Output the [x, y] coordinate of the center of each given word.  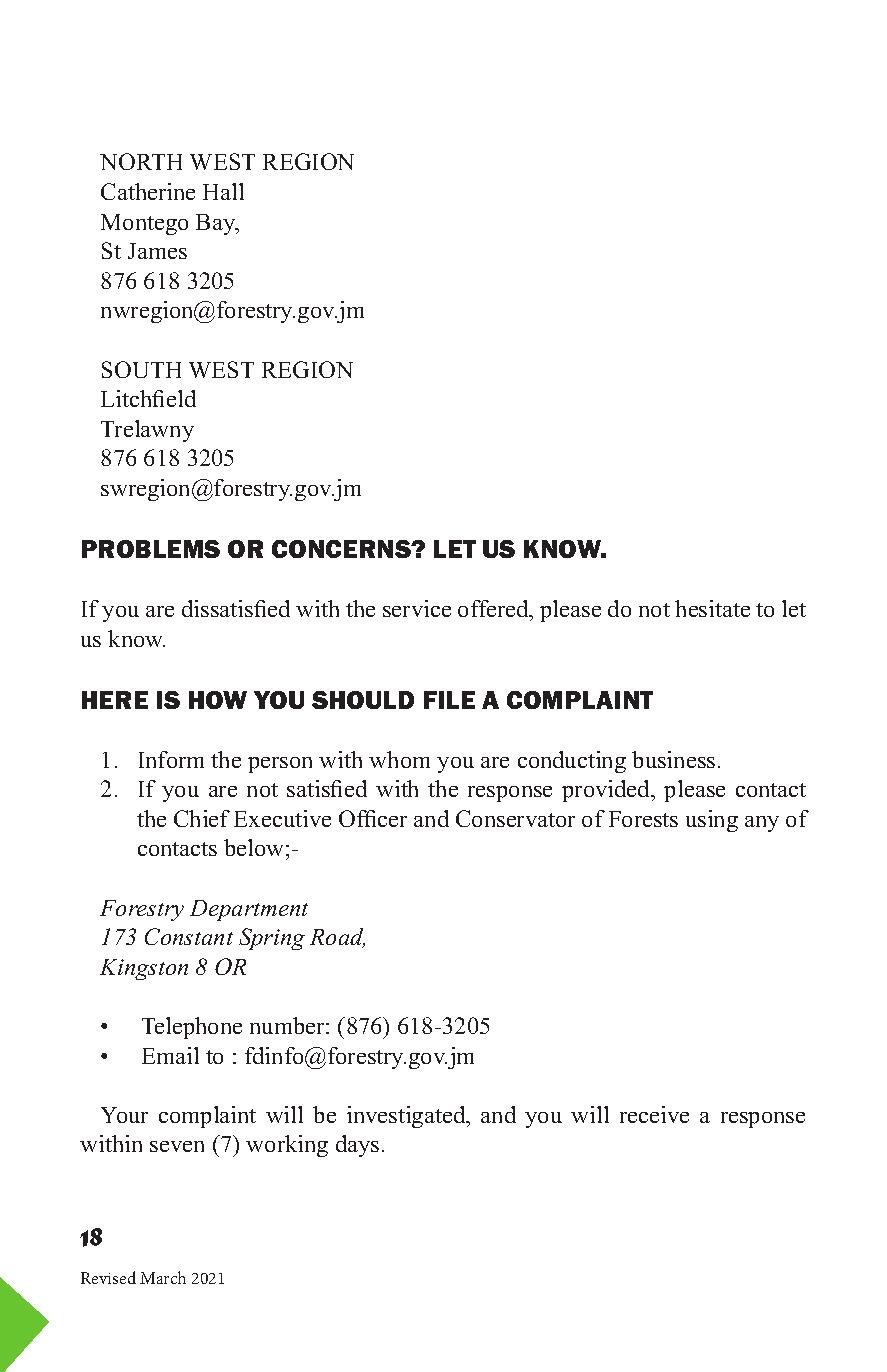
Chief [202, 818]
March [163, 1277]
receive [654, 1114]
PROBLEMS [151, 549]
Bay [217, 224]
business [673, 759]
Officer [373, 818]
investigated [407, 1117]
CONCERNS [342, 549]
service [417, 608]
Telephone [192, 1028]
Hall [223, 191]
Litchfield [148, 398]
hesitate [712, 608]
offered [494, 608]
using [712, 821]
